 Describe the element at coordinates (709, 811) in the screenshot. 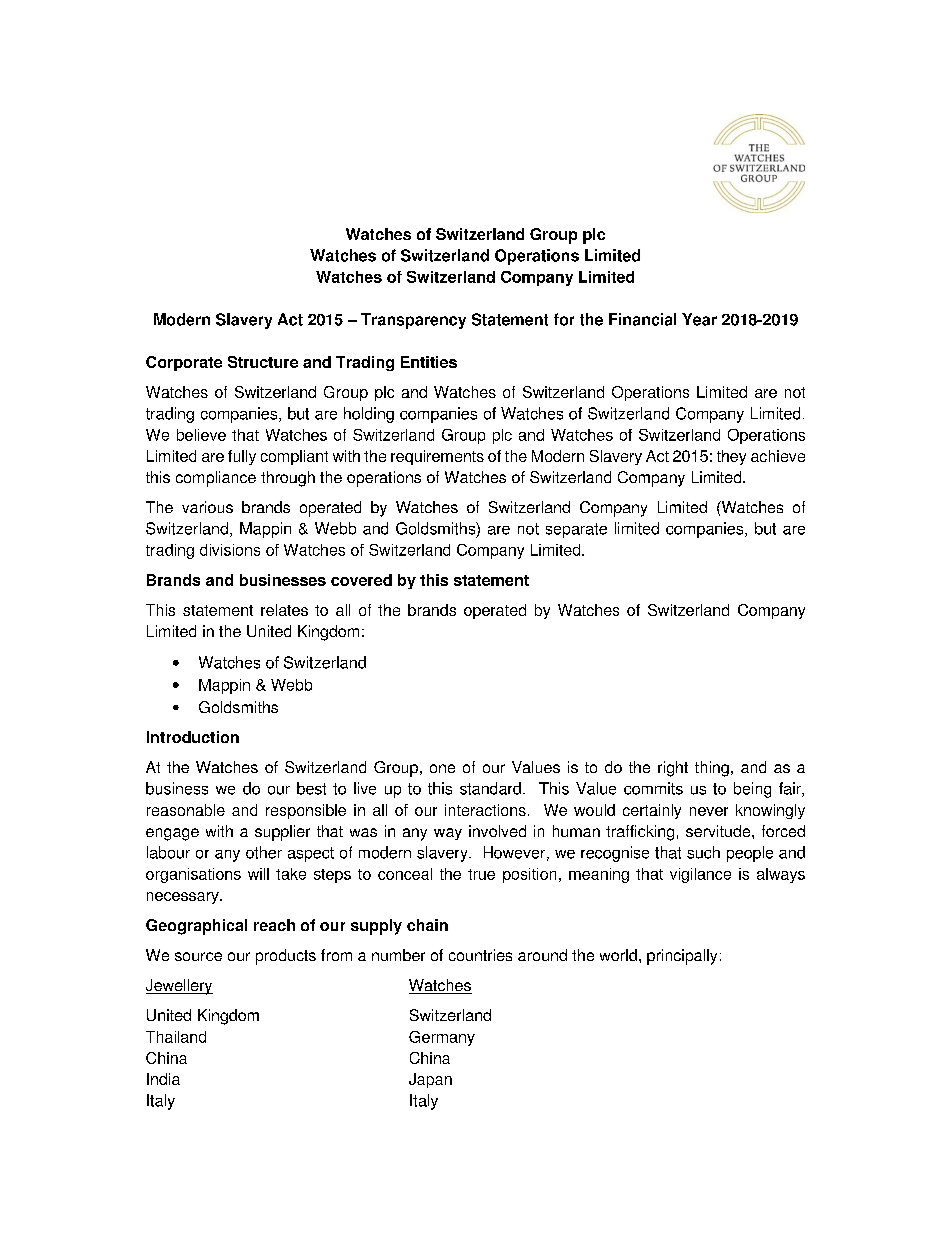

I see `never` at that location.
